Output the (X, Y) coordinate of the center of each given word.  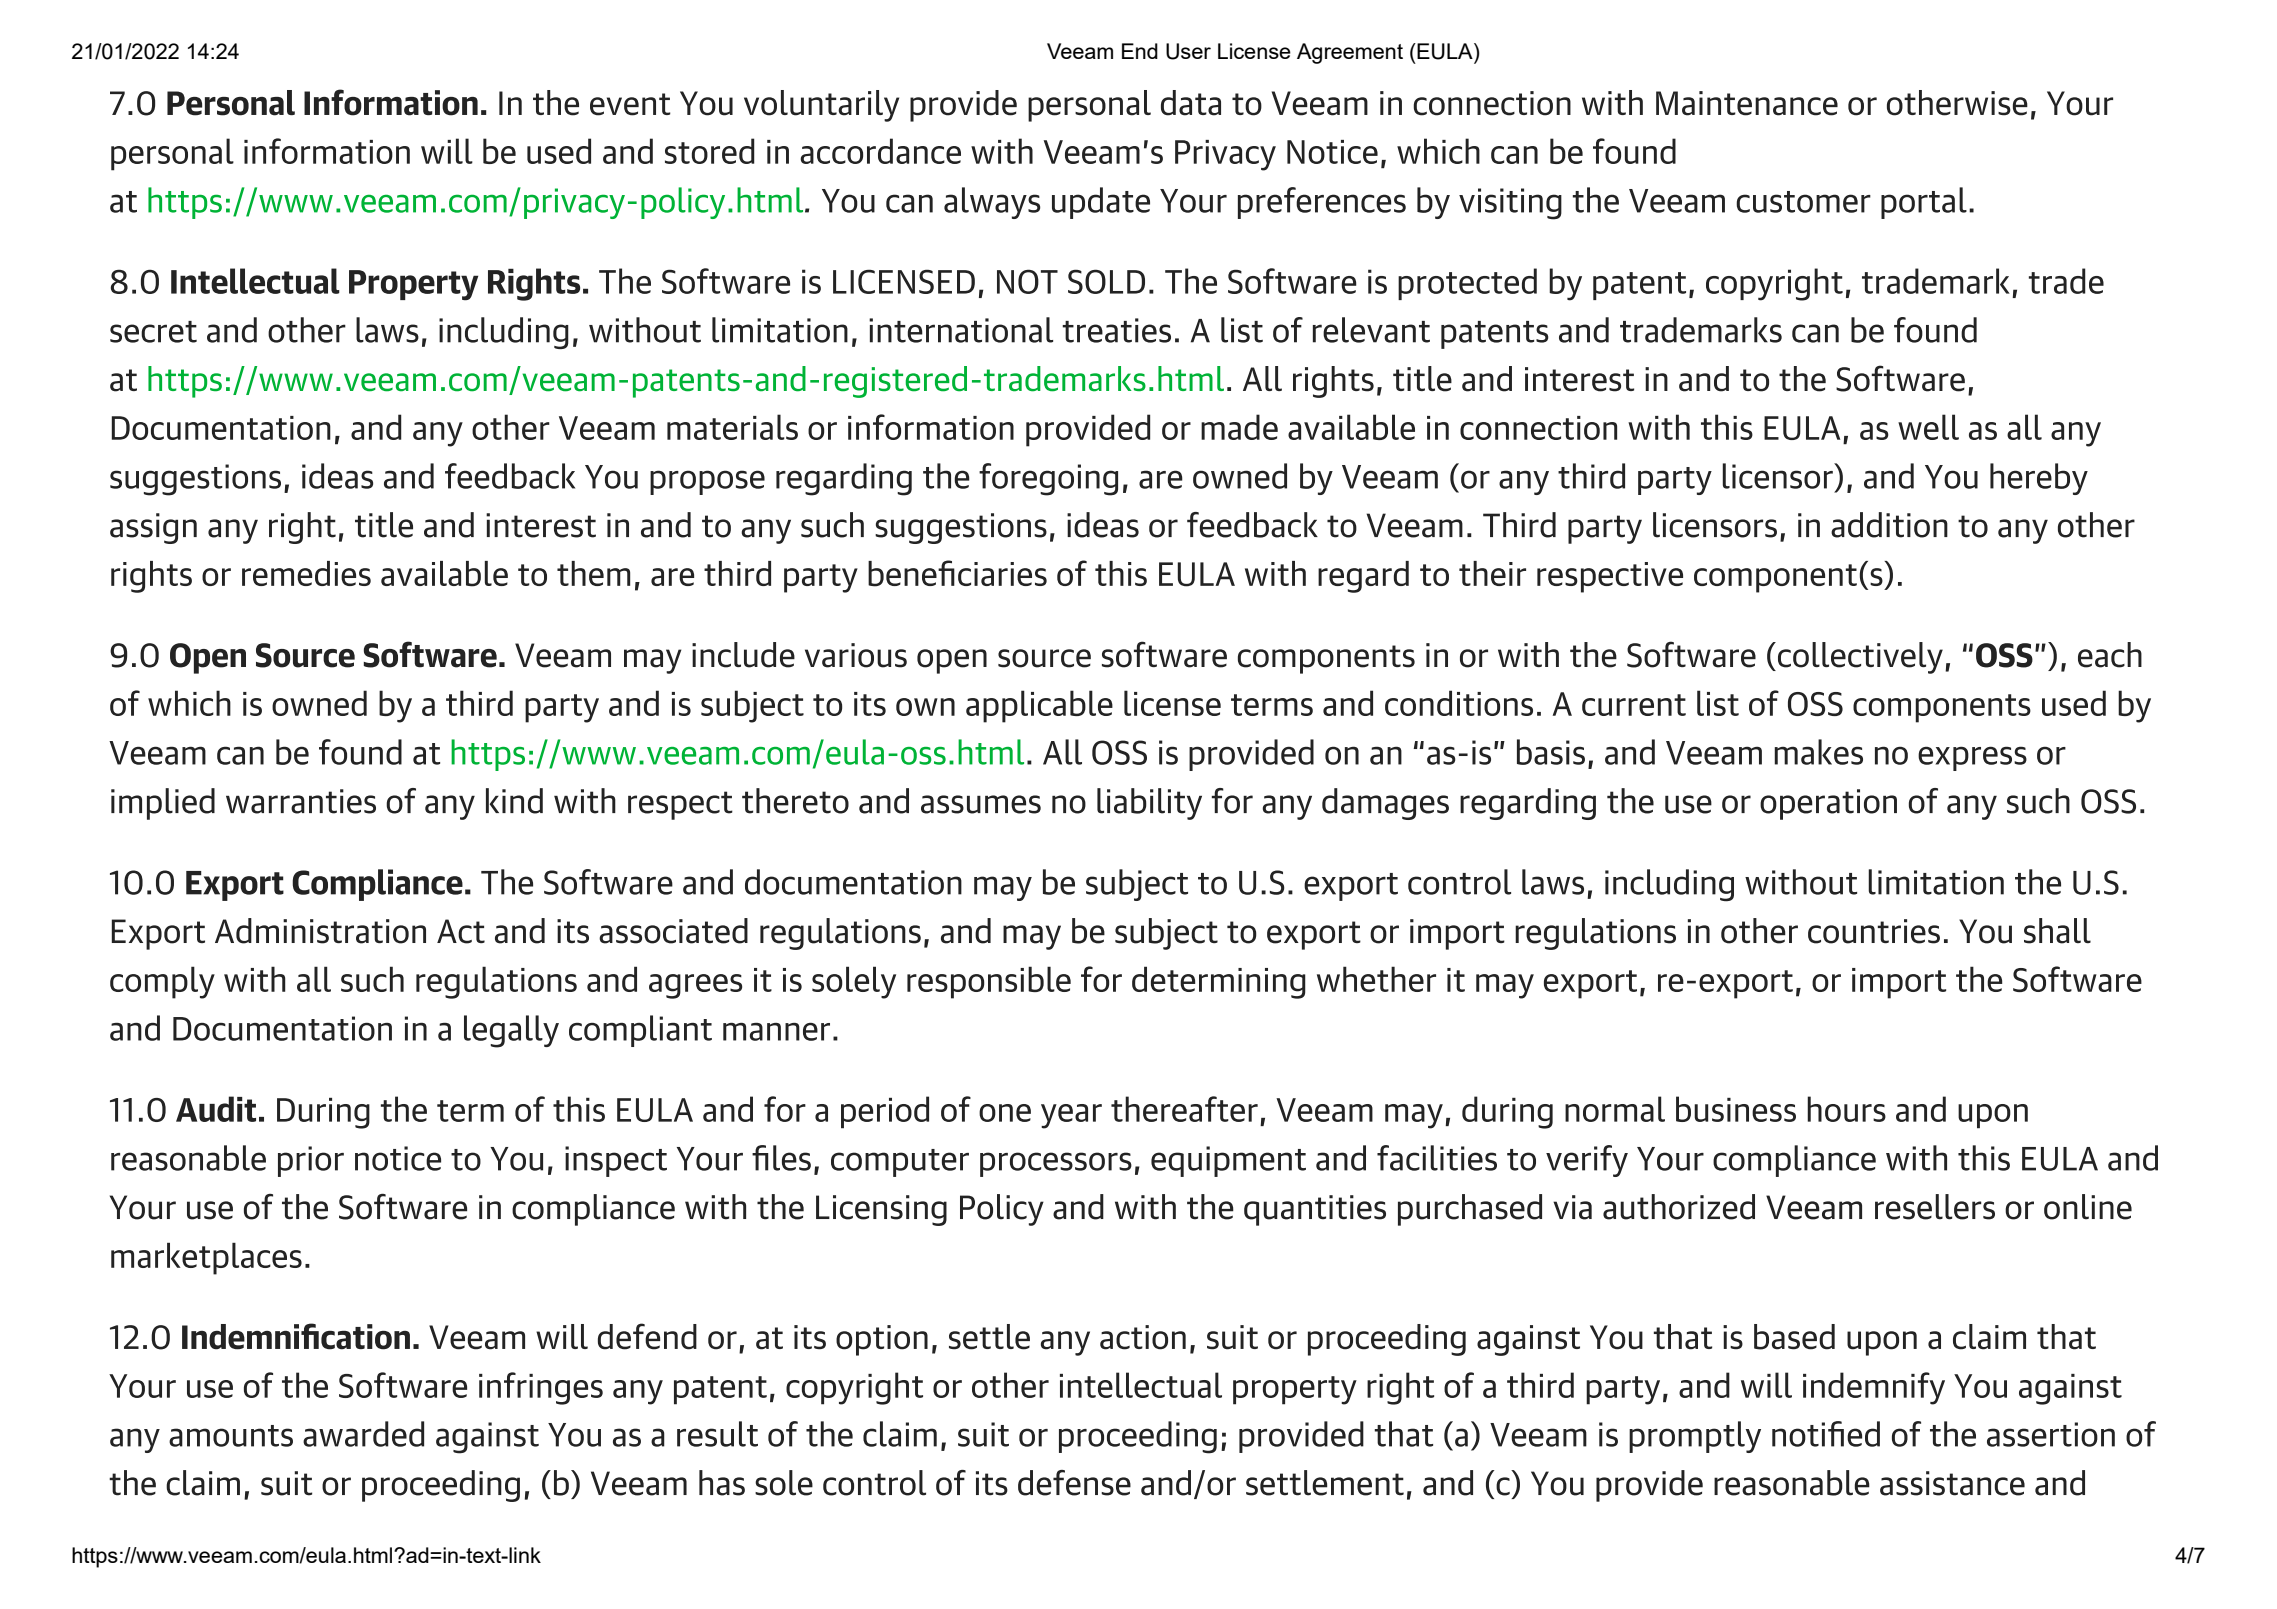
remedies (306, 573)
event (630, 104)
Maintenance (1747, 103)
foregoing (1048, 479)
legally (511, 1031)
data (1191, 103)
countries (1874, 931)
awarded (363, 1434)
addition (1889, 525)
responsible (989, 982)
